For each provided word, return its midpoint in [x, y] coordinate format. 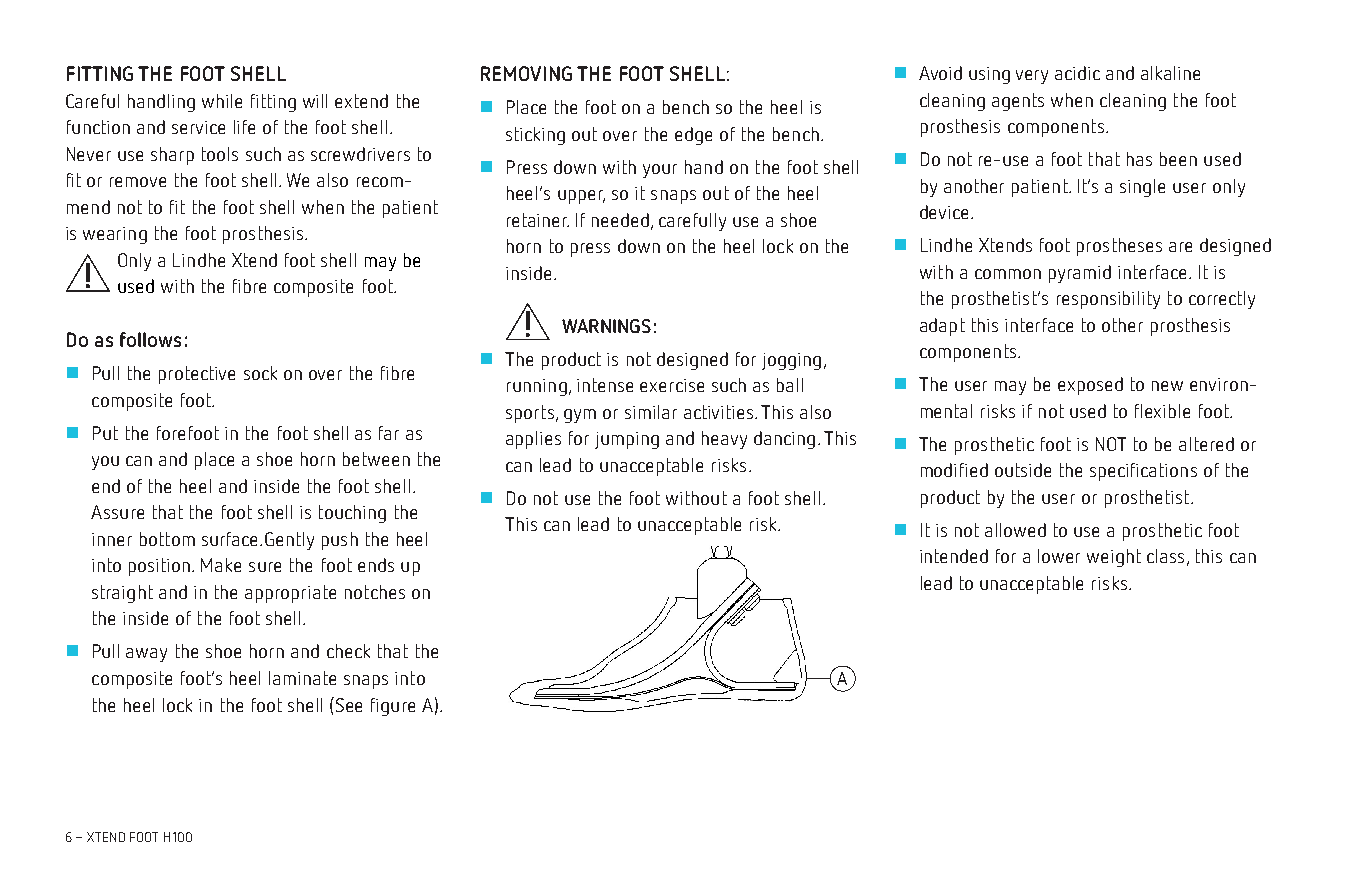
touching [352, 514]
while [222, 101]
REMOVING [526, 73]
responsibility [1108, 300]
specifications [1143, 472]
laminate [302, 678]
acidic [1077, 73]
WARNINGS [606, 326]
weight [1114, 558]
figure [393, 707]
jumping [627, 440]
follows [150, 339]
